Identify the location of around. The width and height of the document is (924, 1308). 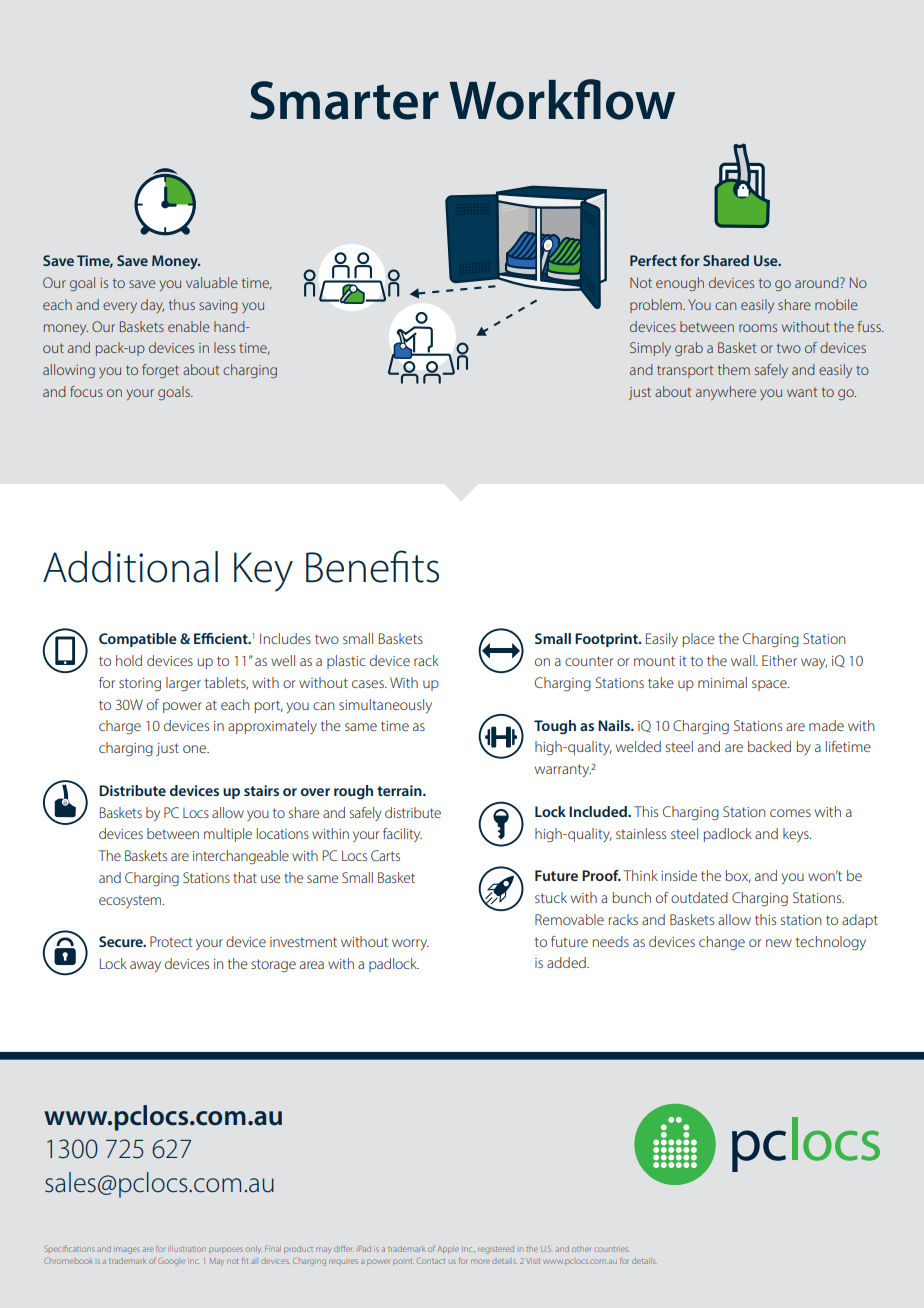
(818, 282).
